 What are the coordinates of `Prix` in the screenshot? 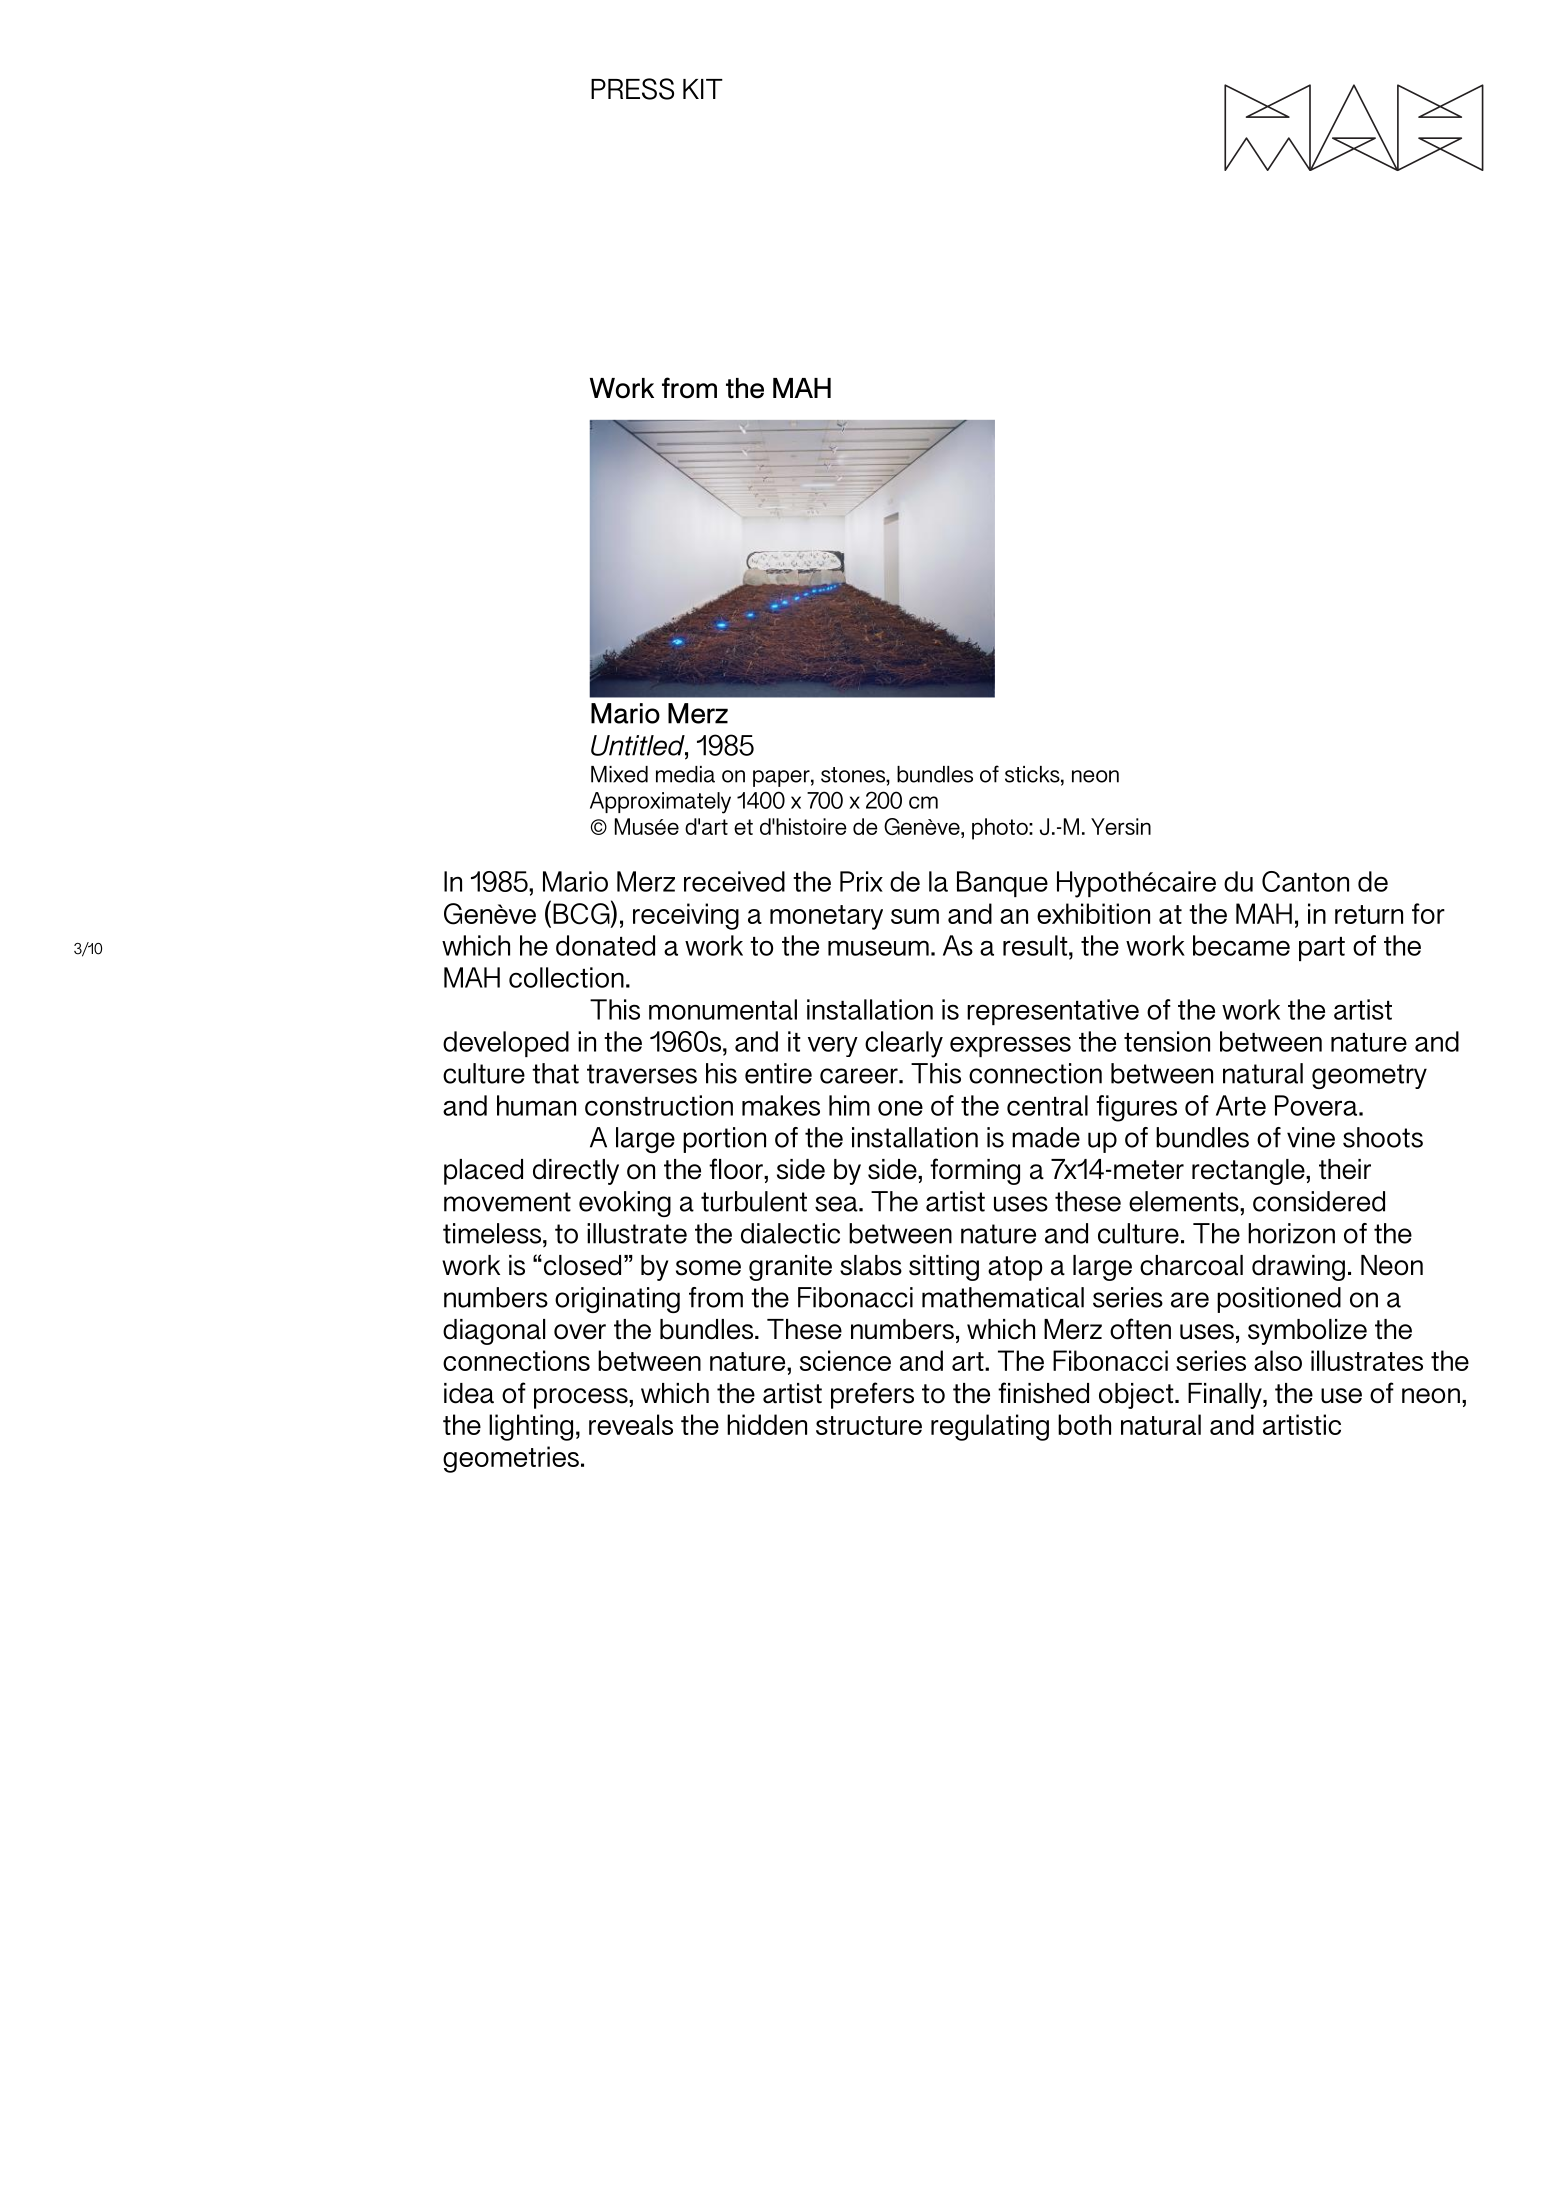 It's located at (861, 881).
